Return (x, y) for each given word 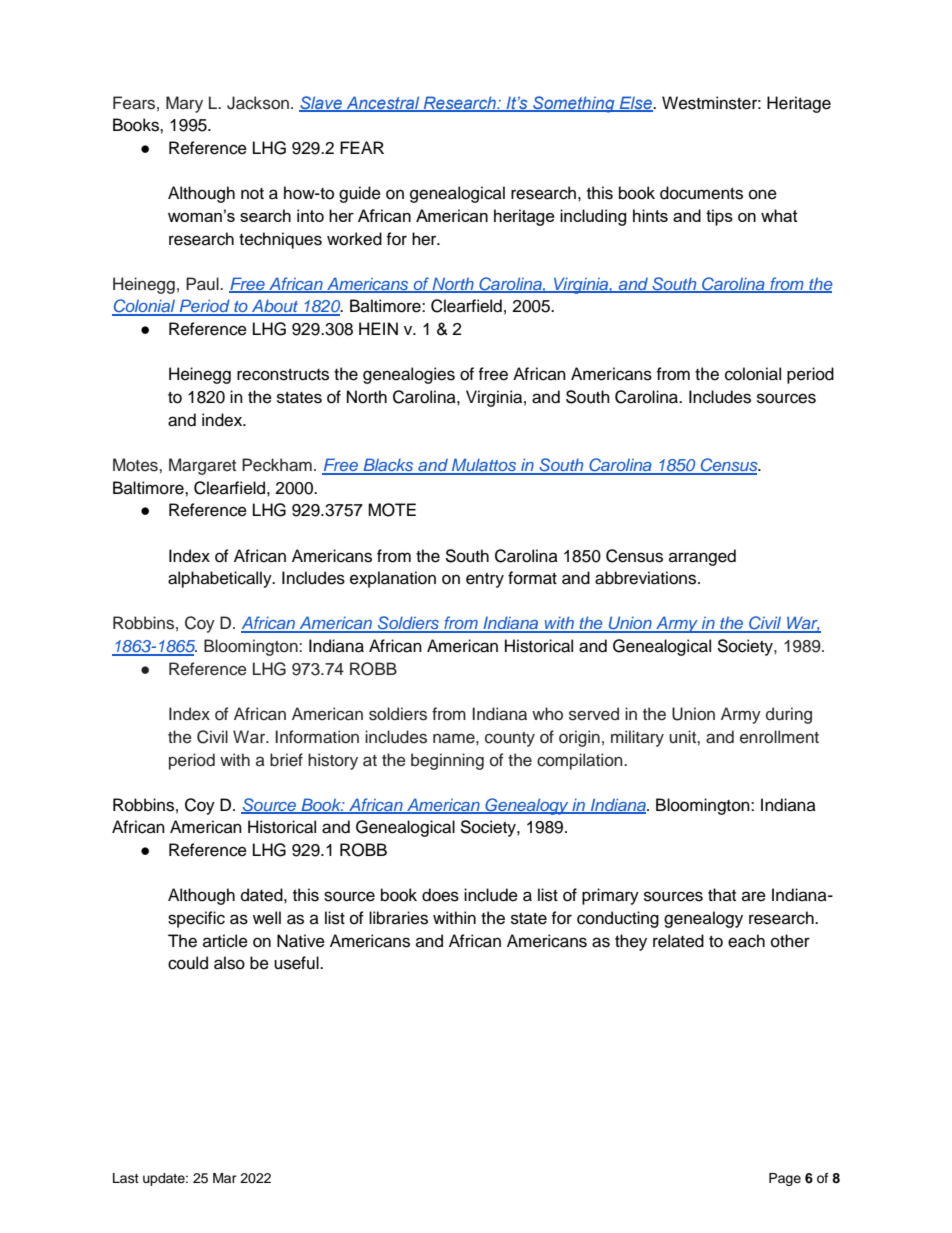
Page (785, 1179)
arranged (702, 557)
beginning (447, 761)
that (722, 894)
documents (701, 193)
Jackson (258, 103)
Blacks (388, 466)
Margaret (202, 466)
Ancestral (383, 103)
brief (286, 760)
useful (297, 963)
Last (126, 1178)
